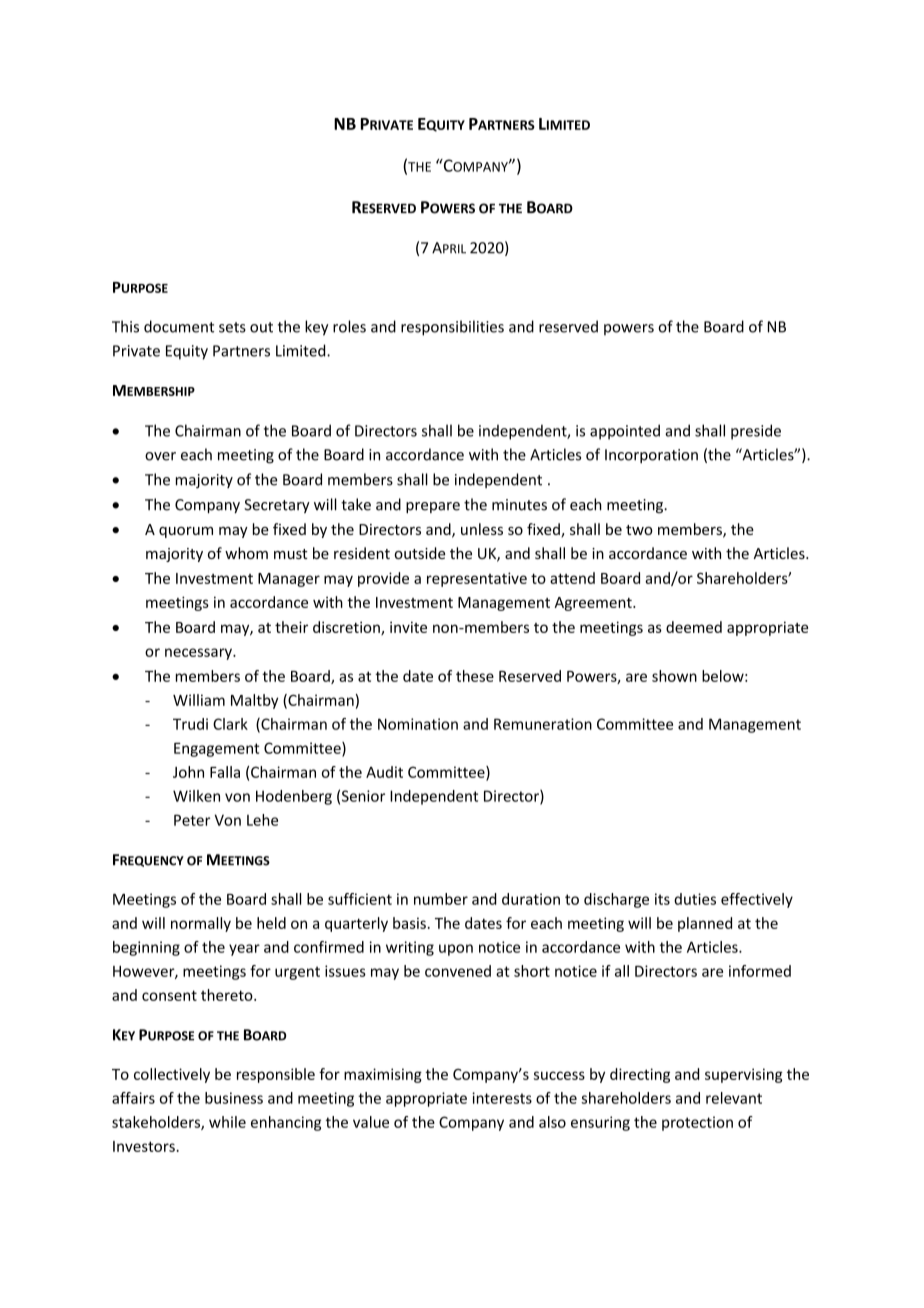  What do you see at coordinates (694, 627) in the page?
I see `deemed` at bounding box center [694, 627].
